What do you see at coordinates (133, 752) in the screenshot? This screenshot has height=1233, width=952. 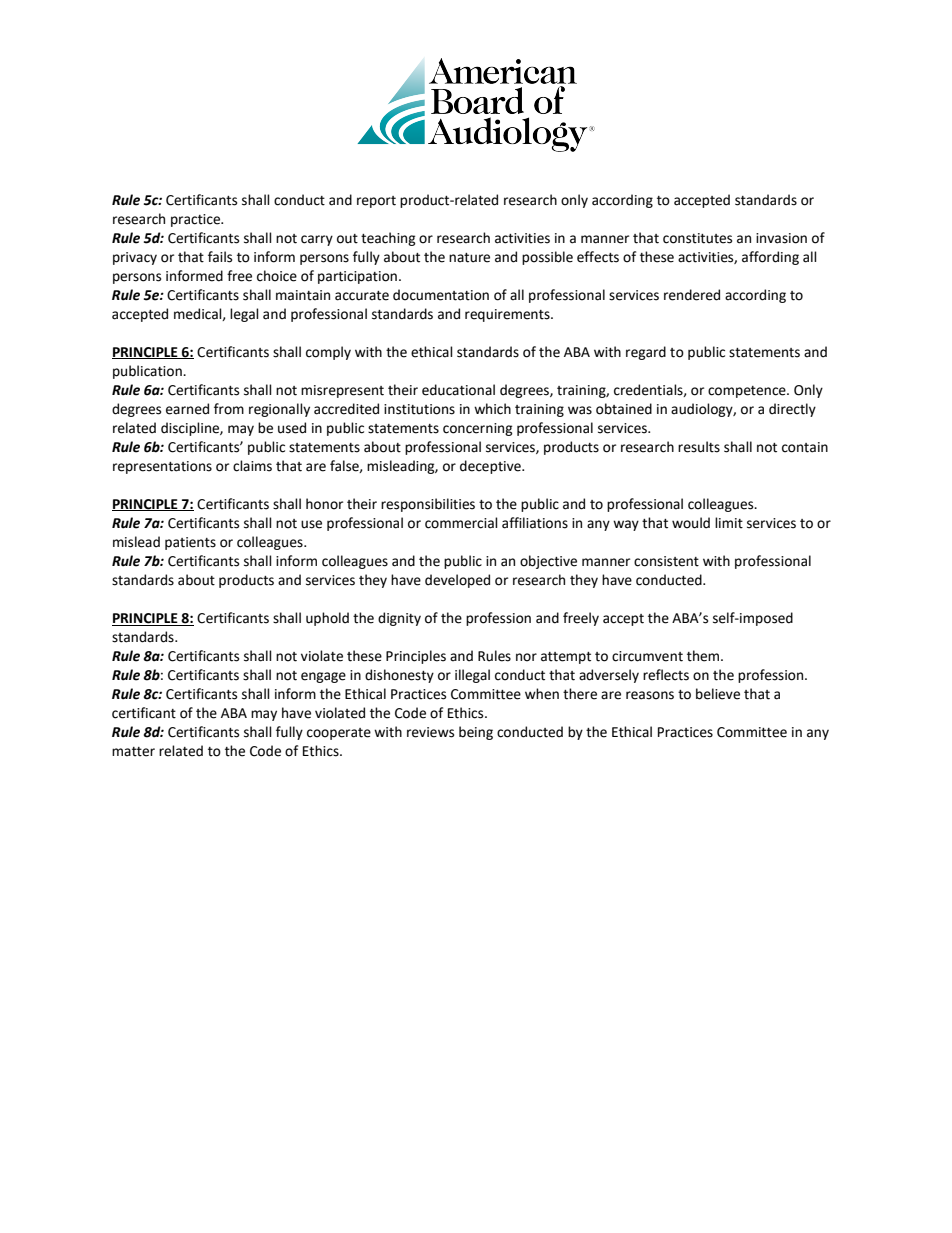 I see `matter` at bounding box center [133, 752].
